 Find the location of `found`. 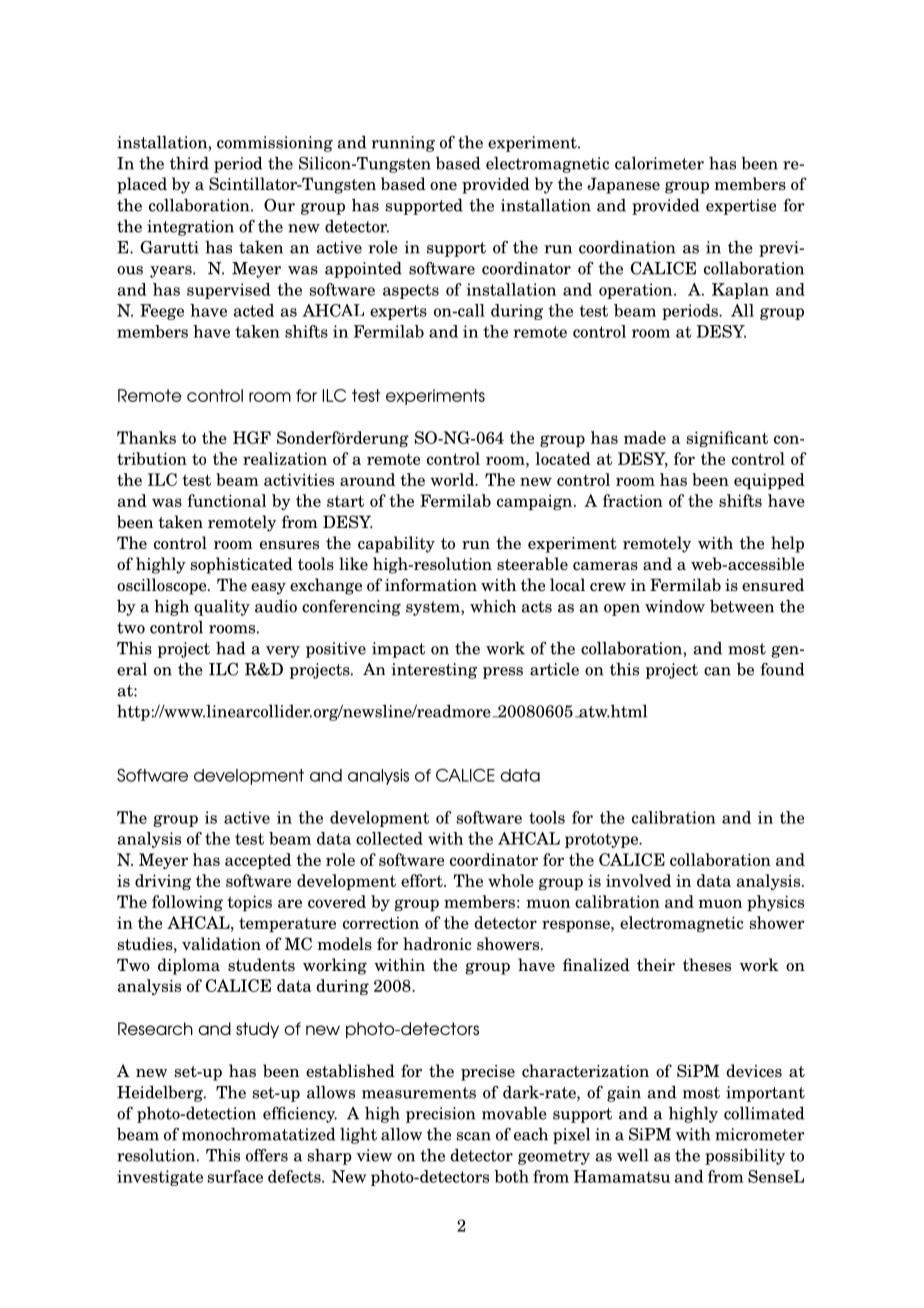

found is located at coordinates (782, 669).
